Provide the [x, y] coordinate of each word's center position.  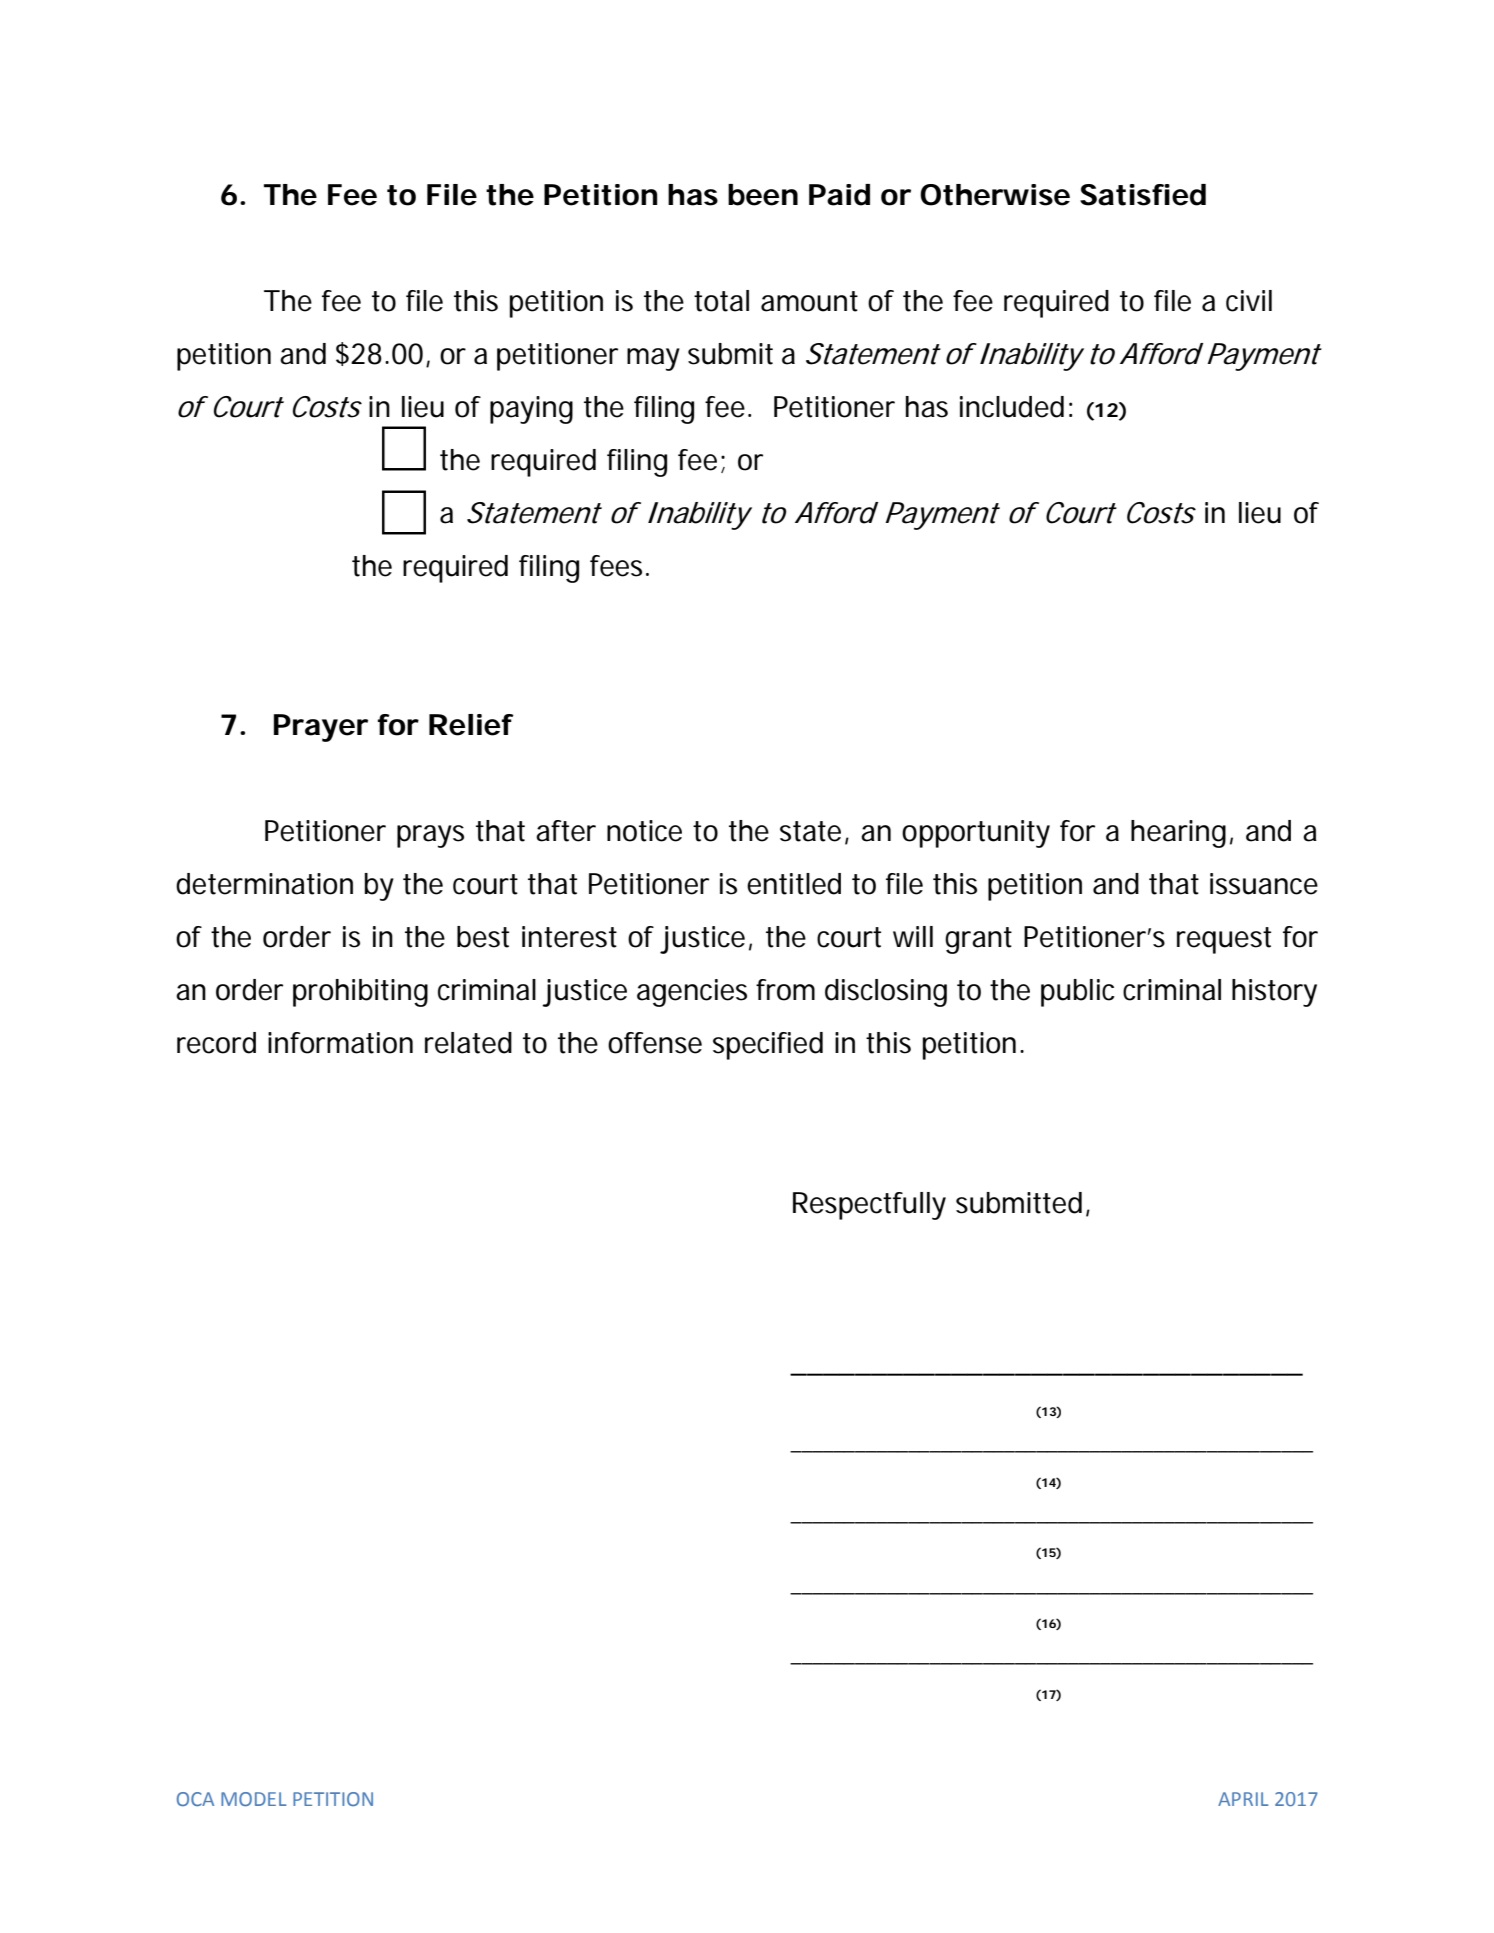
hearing [1178, 834]
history [1274, 993]
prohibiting [360, 993]
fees [616, 566]
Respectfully [869, 1206]
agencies [692, 993]
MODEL [253, 1799]
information [340, 1043]
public [1078, 993]
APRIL [1243, 1799]
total [721, 301]
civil [1249, 301]
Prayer [321, 728]
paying [531, 410]
